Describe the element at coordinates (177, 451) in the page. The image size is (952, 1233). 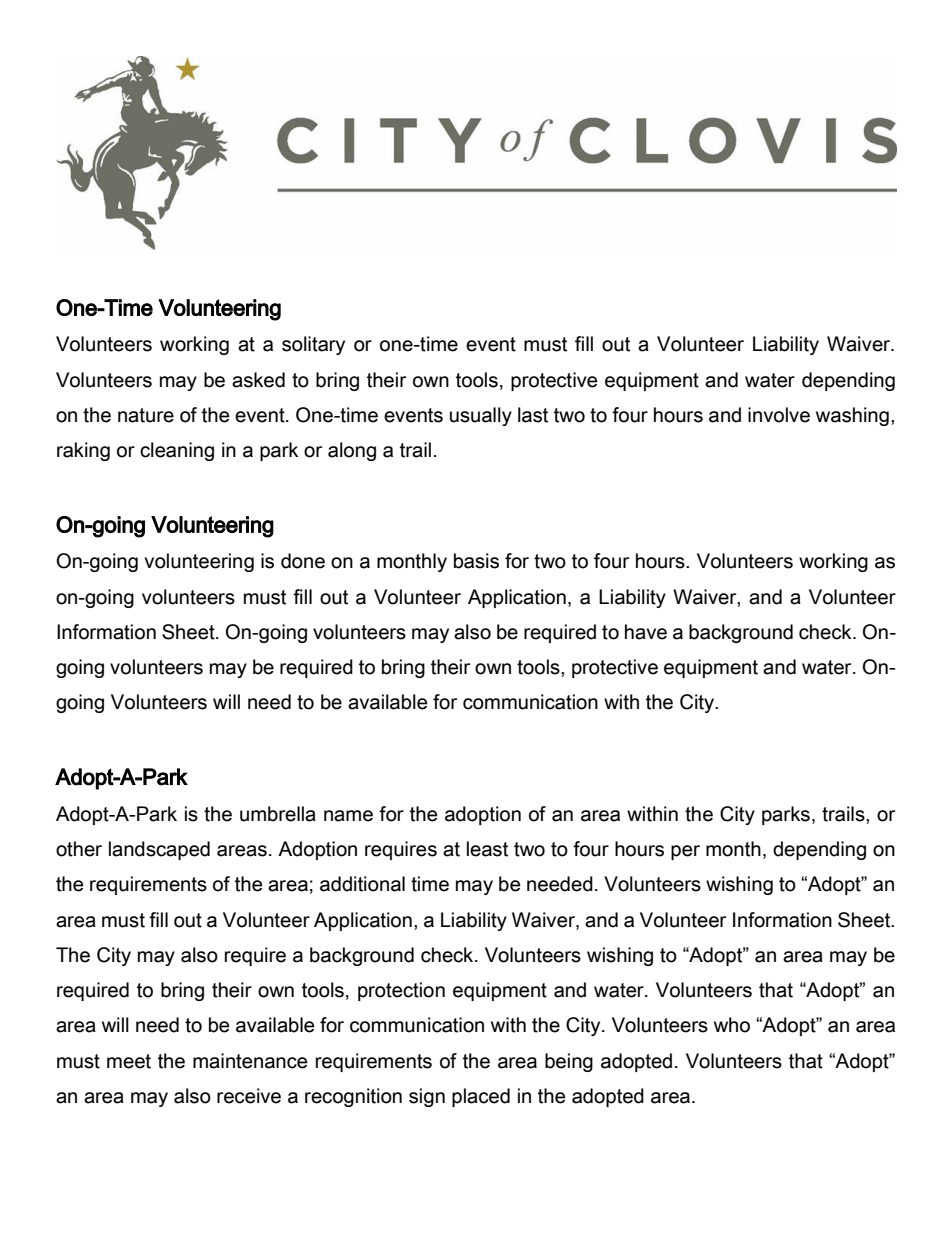
I see `cleaning` at that location.
